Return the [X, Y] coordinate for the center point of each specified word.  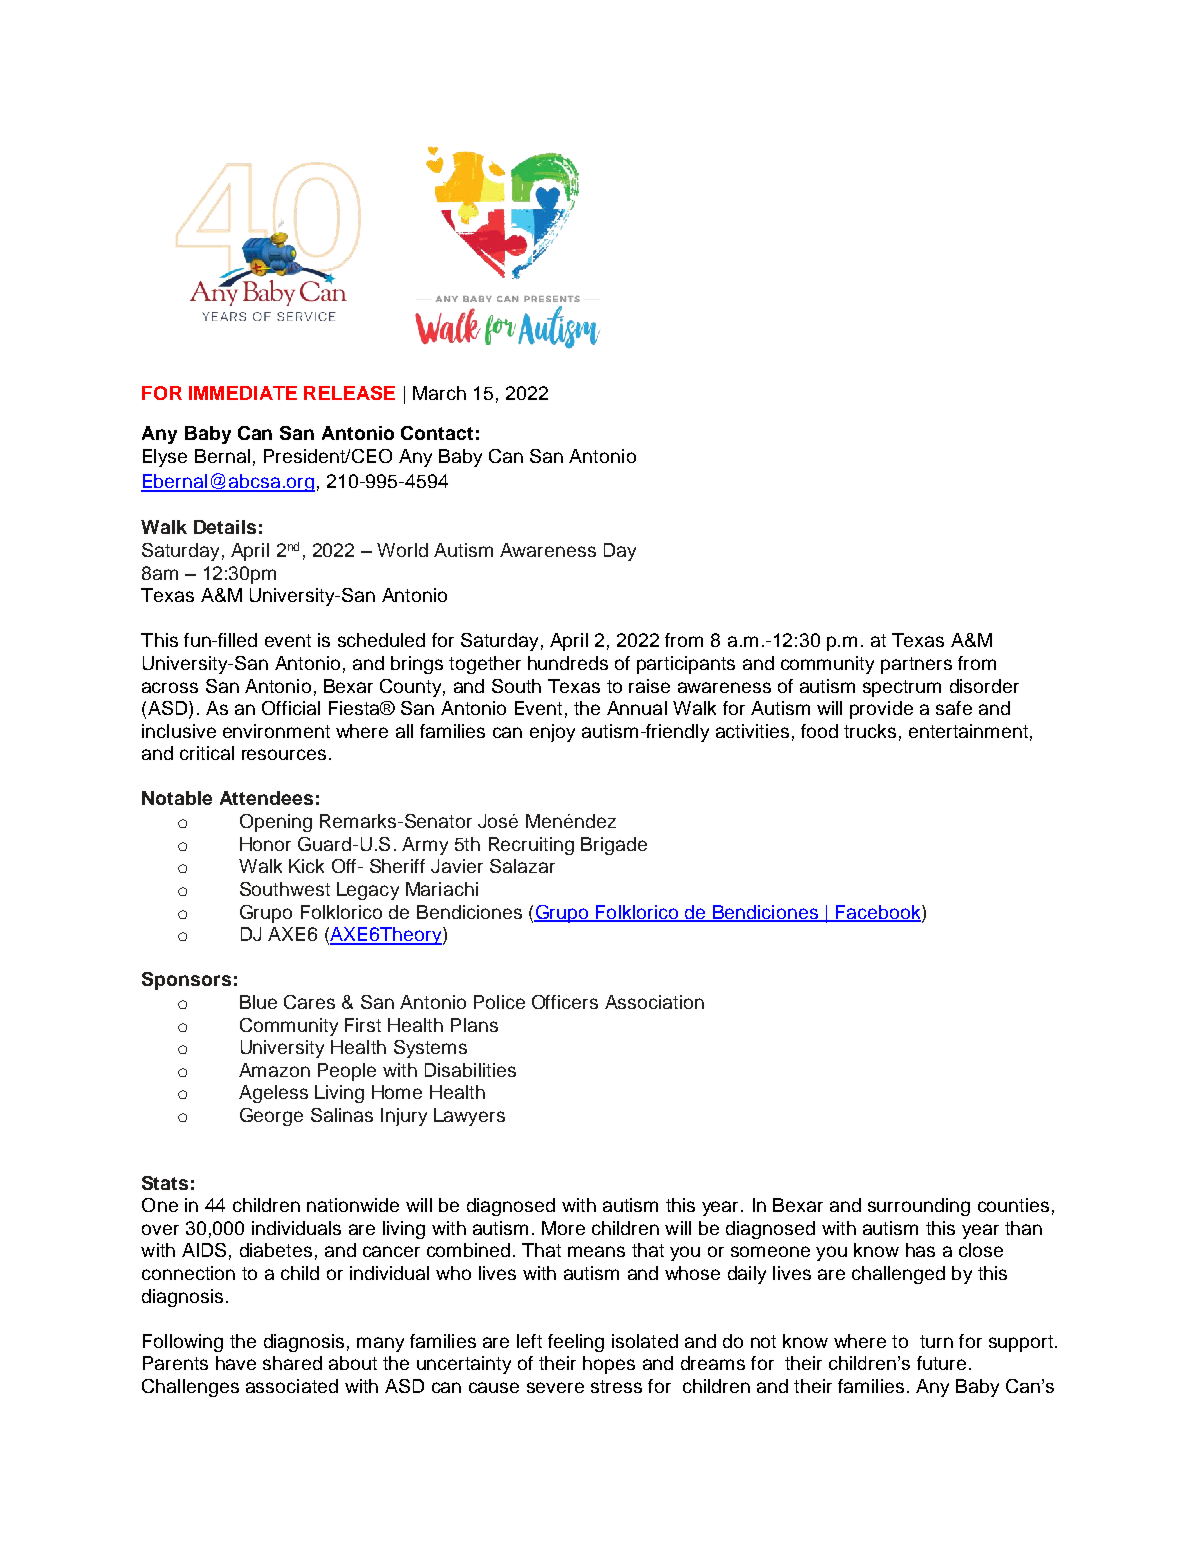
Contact [437, 433]
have [236, 1363]
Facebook [878, 913]
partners [916, 665]
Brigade [614, 846]
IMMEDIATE [243, 393]
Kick [306, 866]
